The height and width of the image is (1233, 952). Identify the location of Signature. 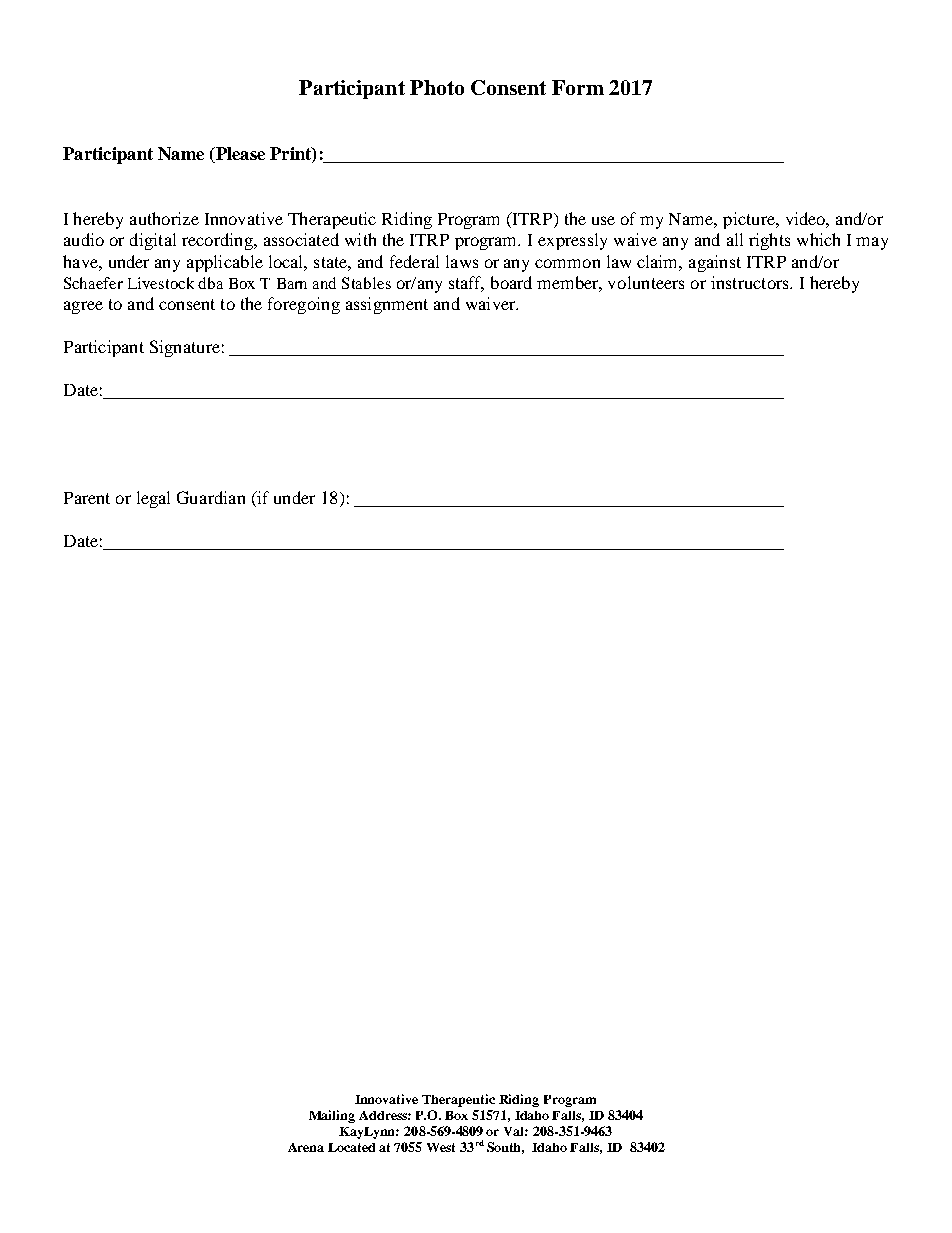
(185, 348).
